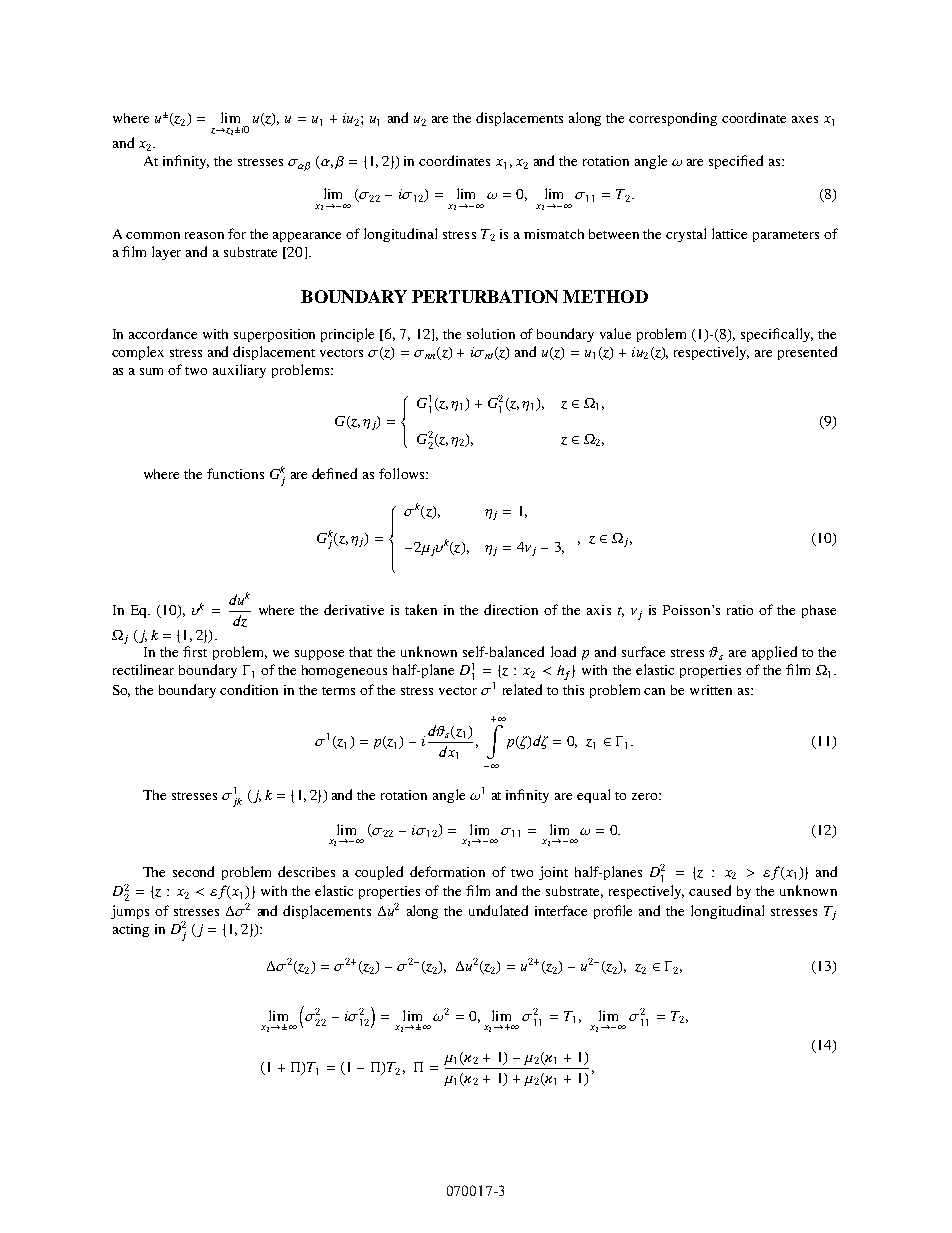 This page has height=1233, width=952. Describe the element at coordinates (710, 890) in the page. I see `caused` at that location.
